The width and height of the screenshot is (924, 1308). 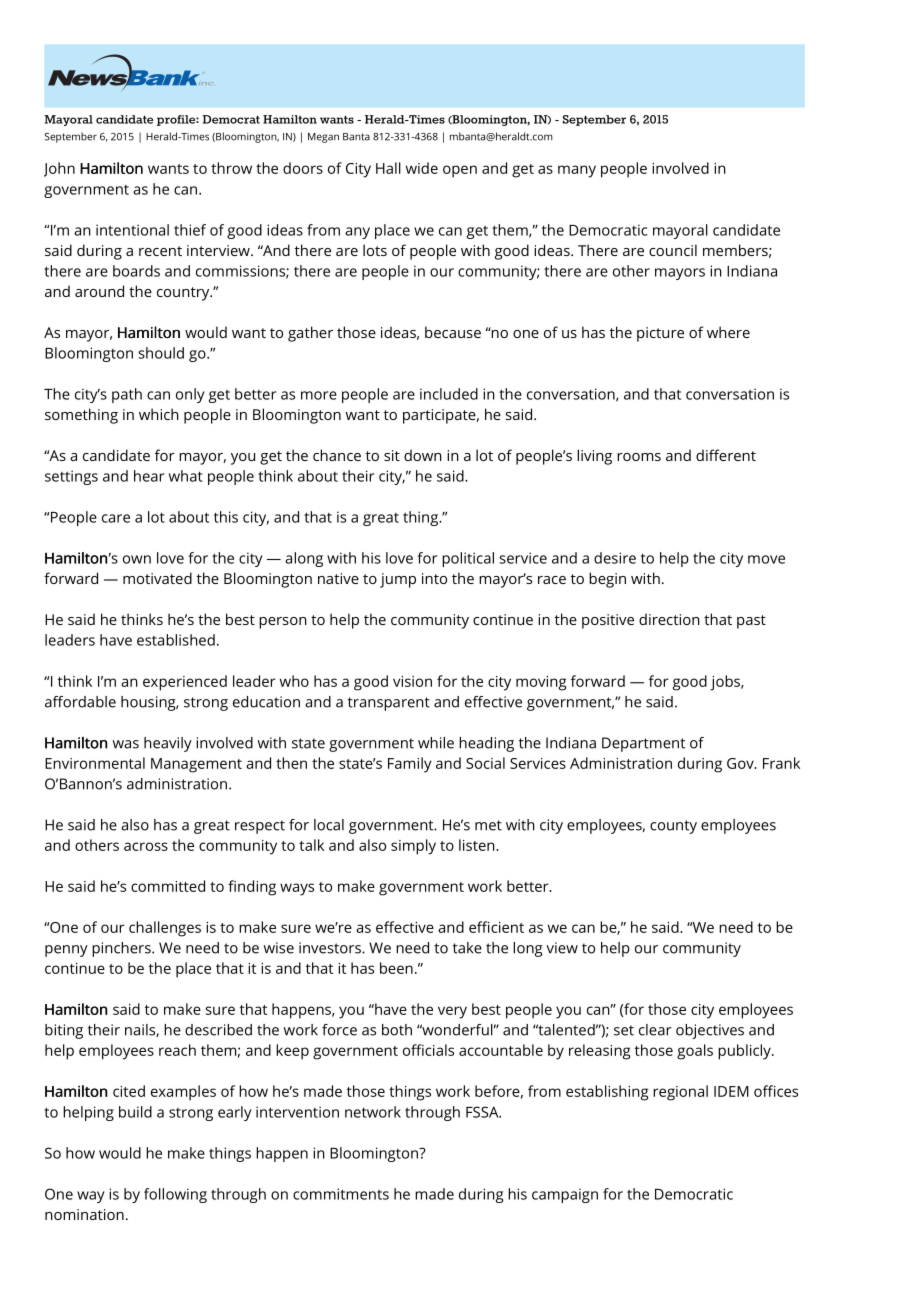 What do you see at coordinates (422, 168) in the screenshot?
I see `wide` at bounding box center [422, 168].
